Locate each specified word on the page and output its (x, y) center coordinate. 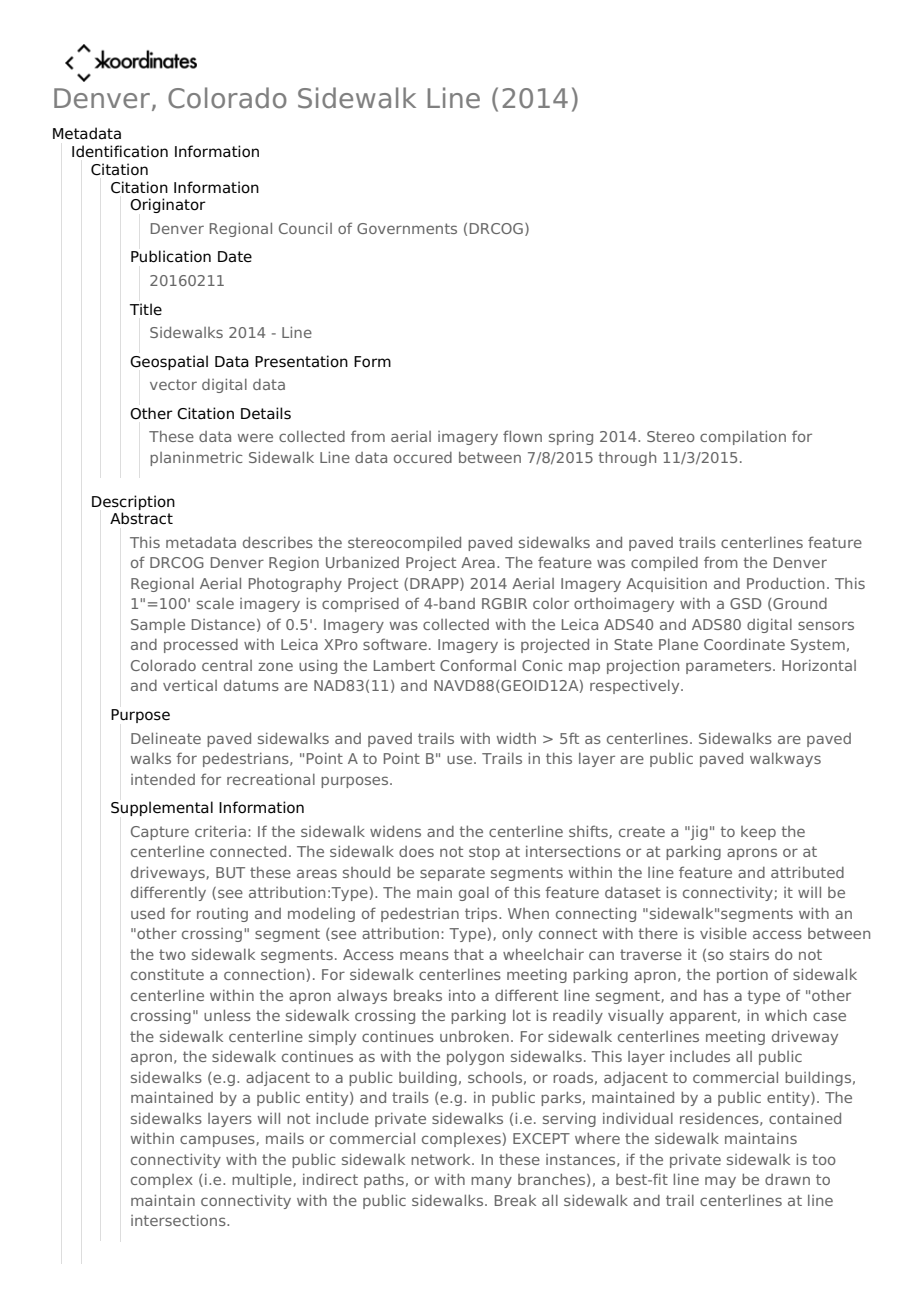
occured (423, 457)
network (442, 1159)
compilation (743, 437)
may (720, 1182)
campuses (218, 1141)
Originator (168, 205)
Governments (407, 228)
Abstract (141, 518)
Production (785, 583)
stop (484, 853)
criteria (220, 831)
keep (758, 833)
